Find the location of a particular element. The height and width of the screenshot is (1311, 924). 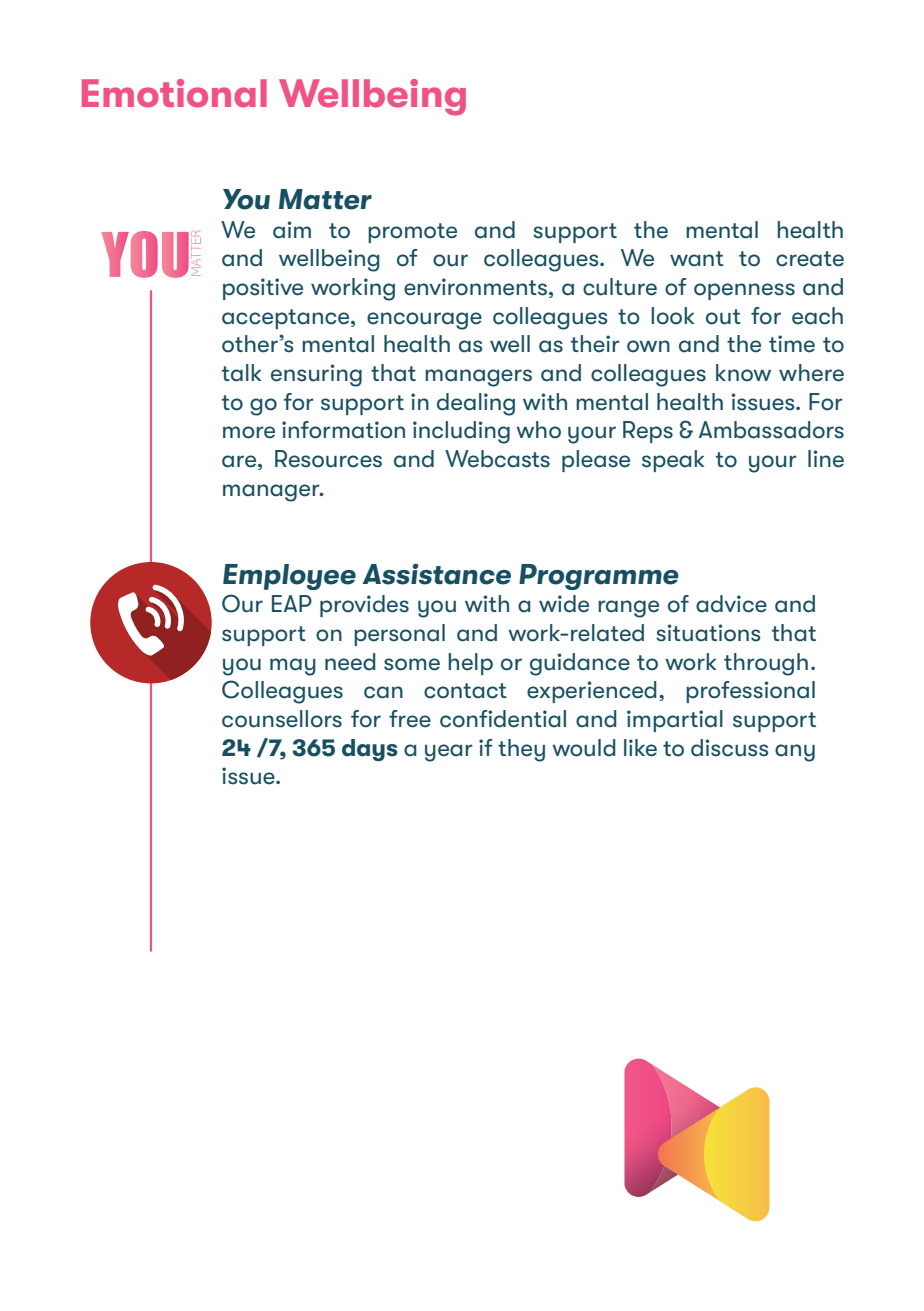

want is located at coordinates (697, 259).
